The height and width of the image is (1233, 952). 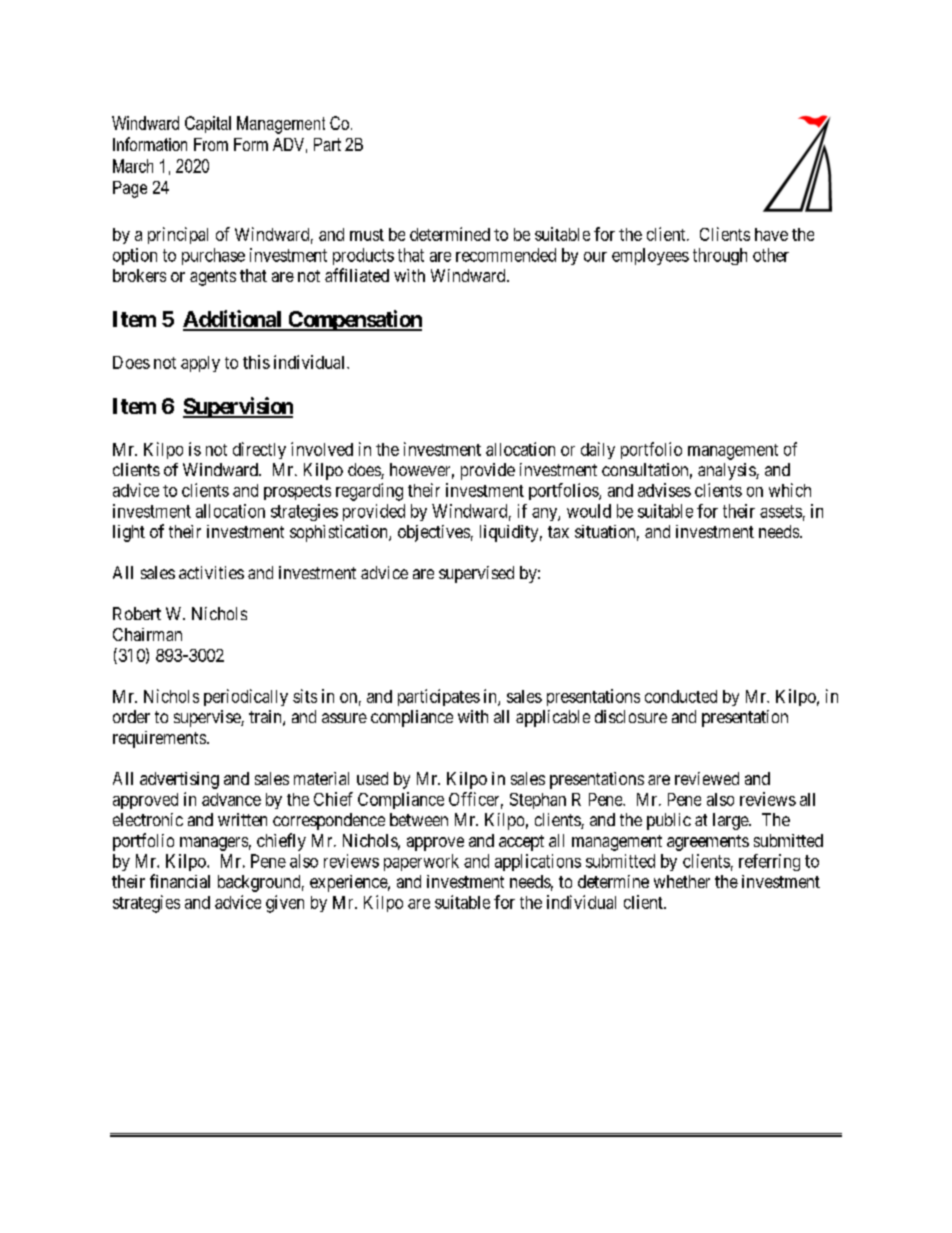 I want to click on From, so click(x=211, y=144).
